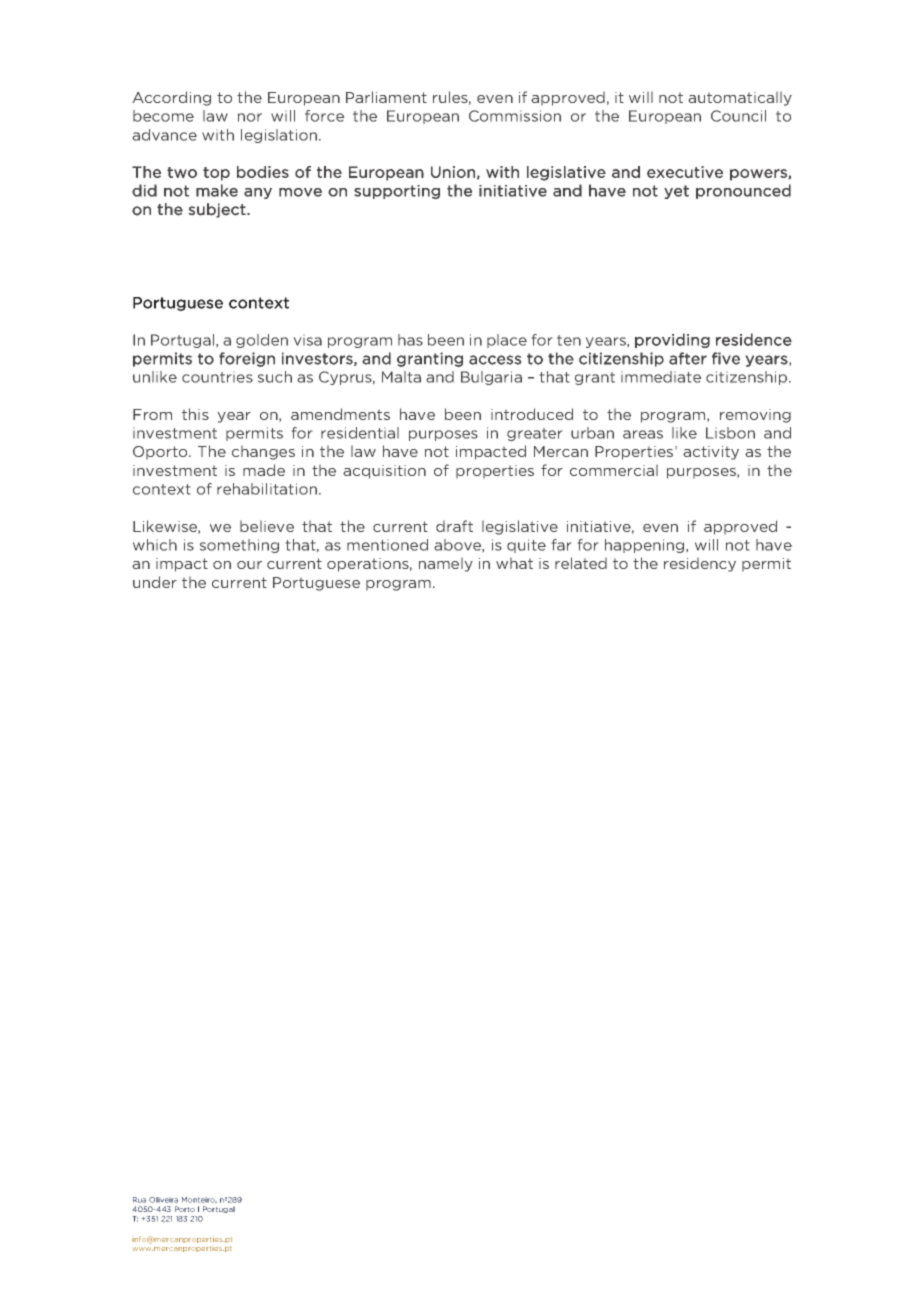  I want to click on Union, so click(453, 172).
